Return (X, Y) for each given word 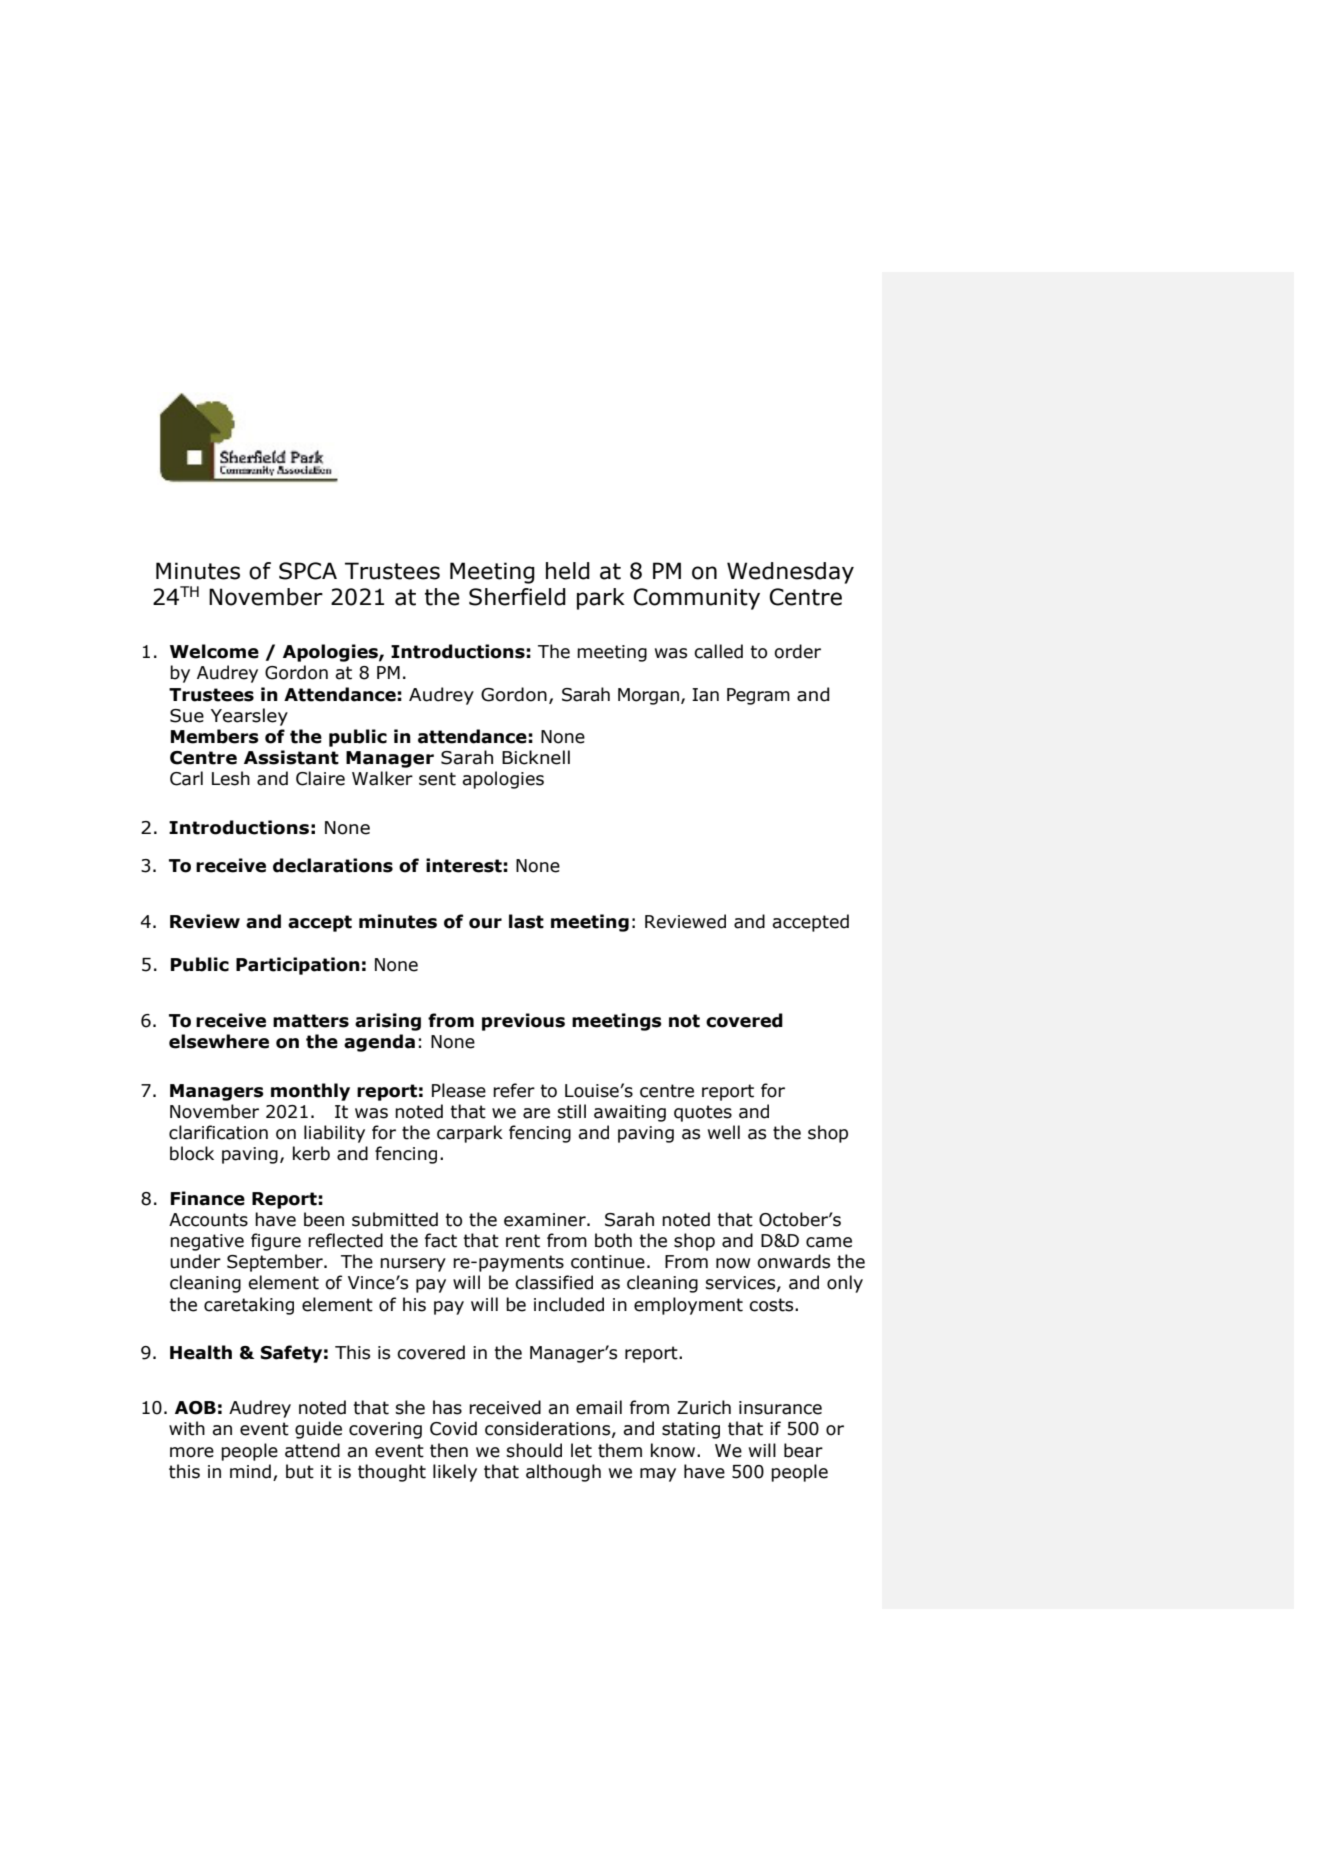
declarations (333, 865)
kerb (311, 1153)
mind (250, 1471)
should (534, 1450)
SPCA (308, 571)
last (526, 921)
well (724, 1132)
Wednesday (790, 573)
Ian (705, 695)
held (568, 571)
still (572, 1111)
